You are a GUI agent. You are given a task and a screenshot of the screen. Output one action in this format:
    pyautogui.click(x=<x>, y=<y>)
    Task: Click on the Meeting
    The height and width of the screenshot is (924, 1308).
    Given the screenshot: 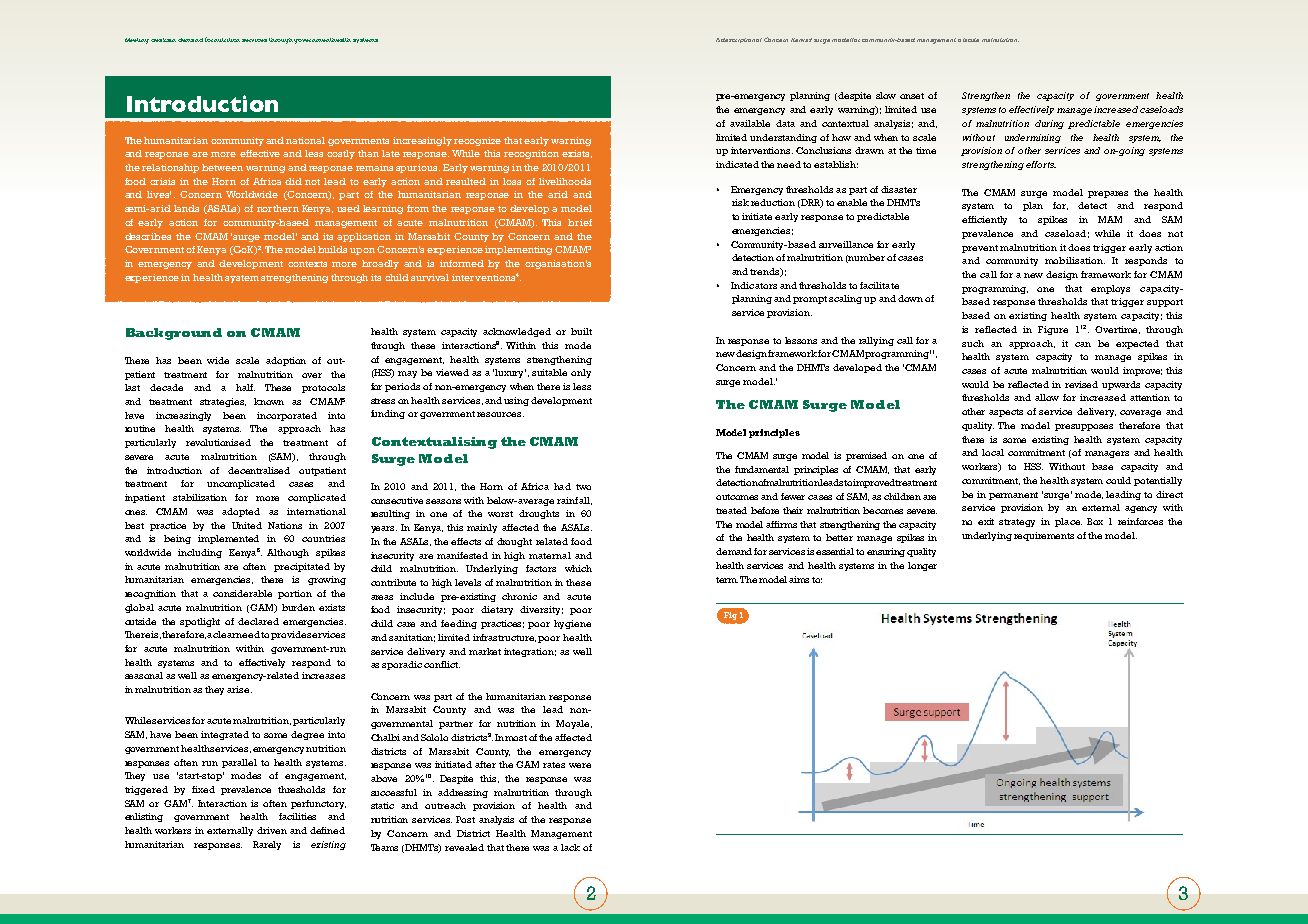 What is the action you would take?
    pyautogui.click(x=137, y=41)
